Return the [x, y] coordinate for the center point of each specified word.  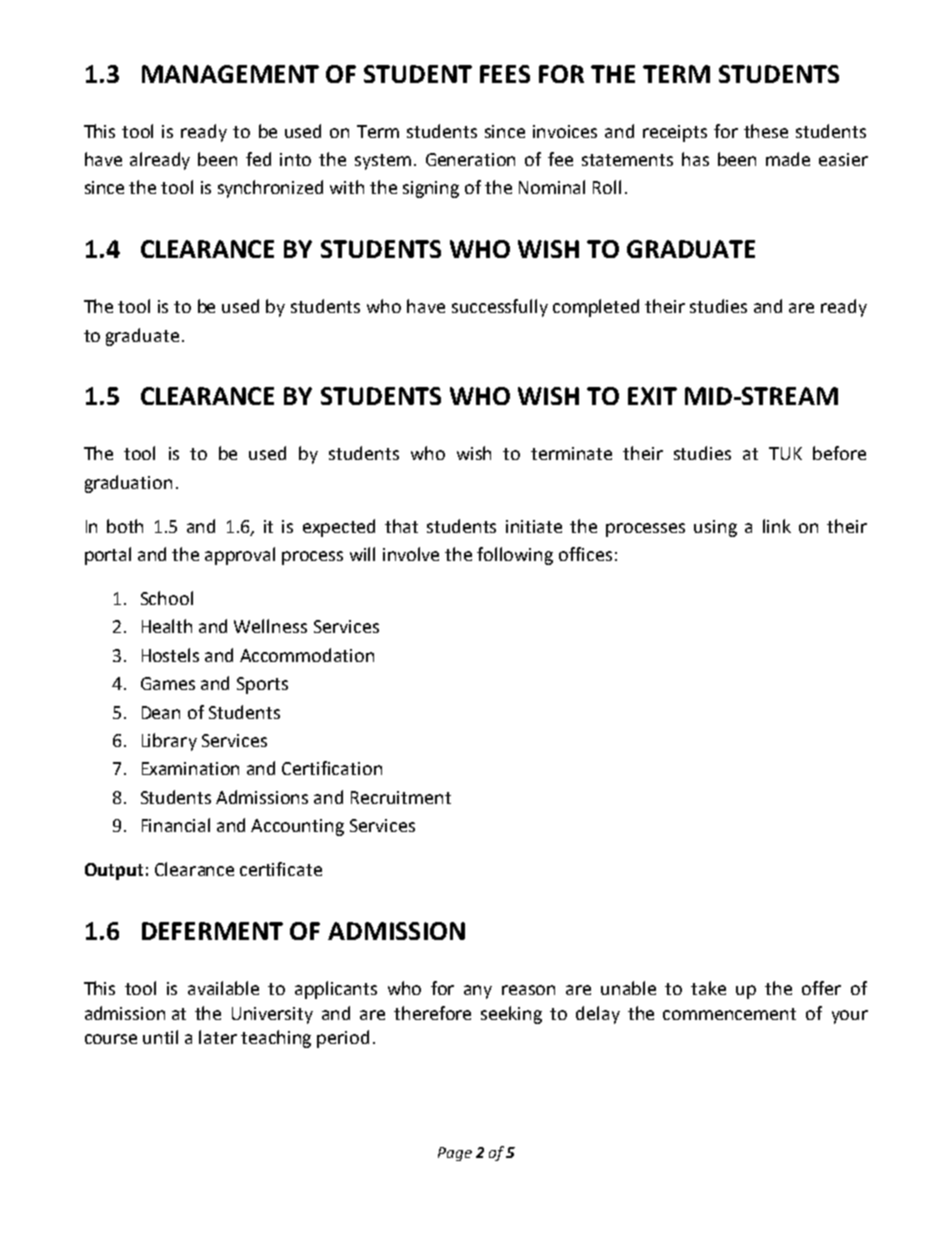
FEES [505, 74]
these [766, 131]
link [777, 526]
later [218, 1037]
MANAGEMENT [230, 74]
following [515, 556]
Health [167, 626]
